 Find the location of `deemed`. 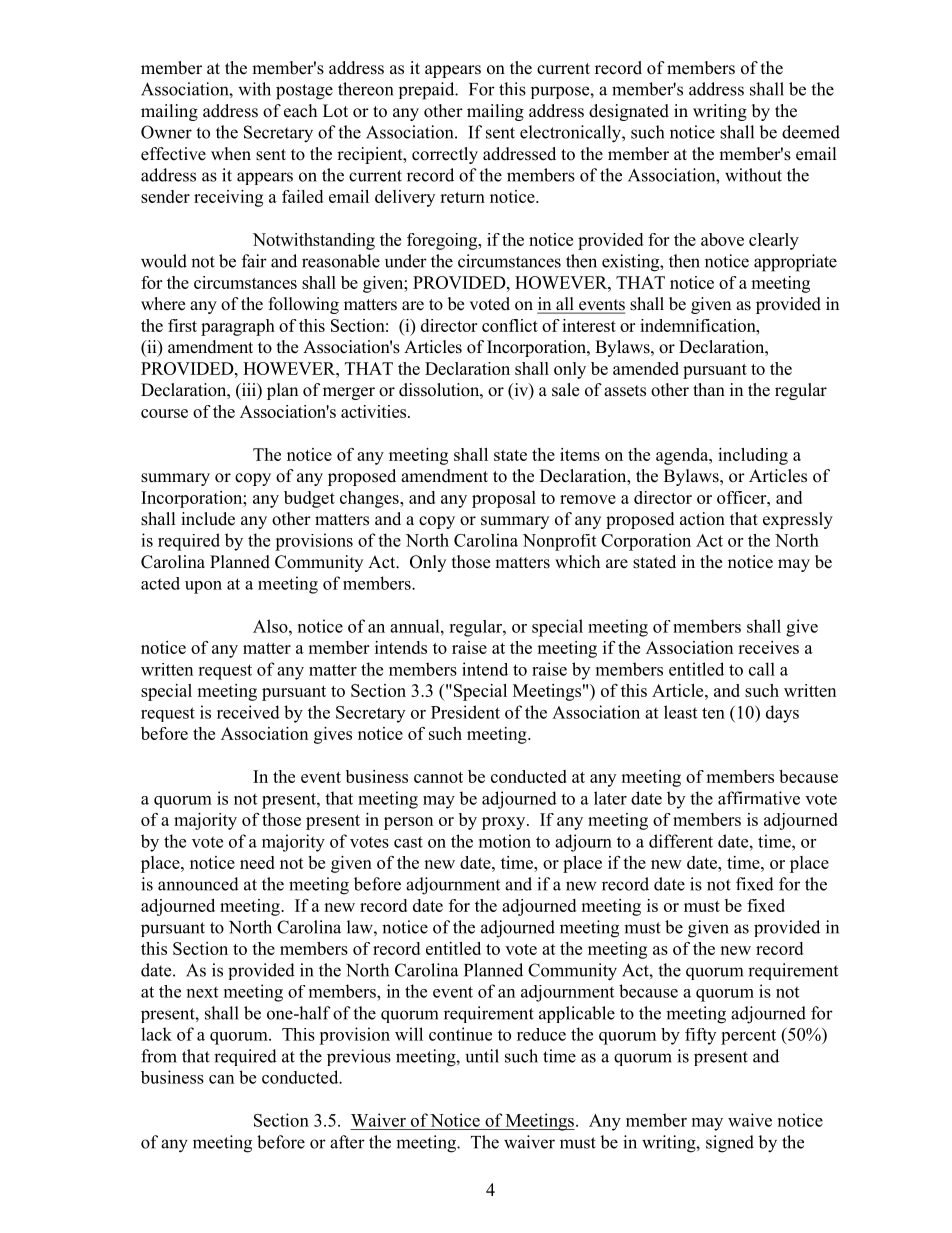

deemed is located at coordinates (811, 132).
